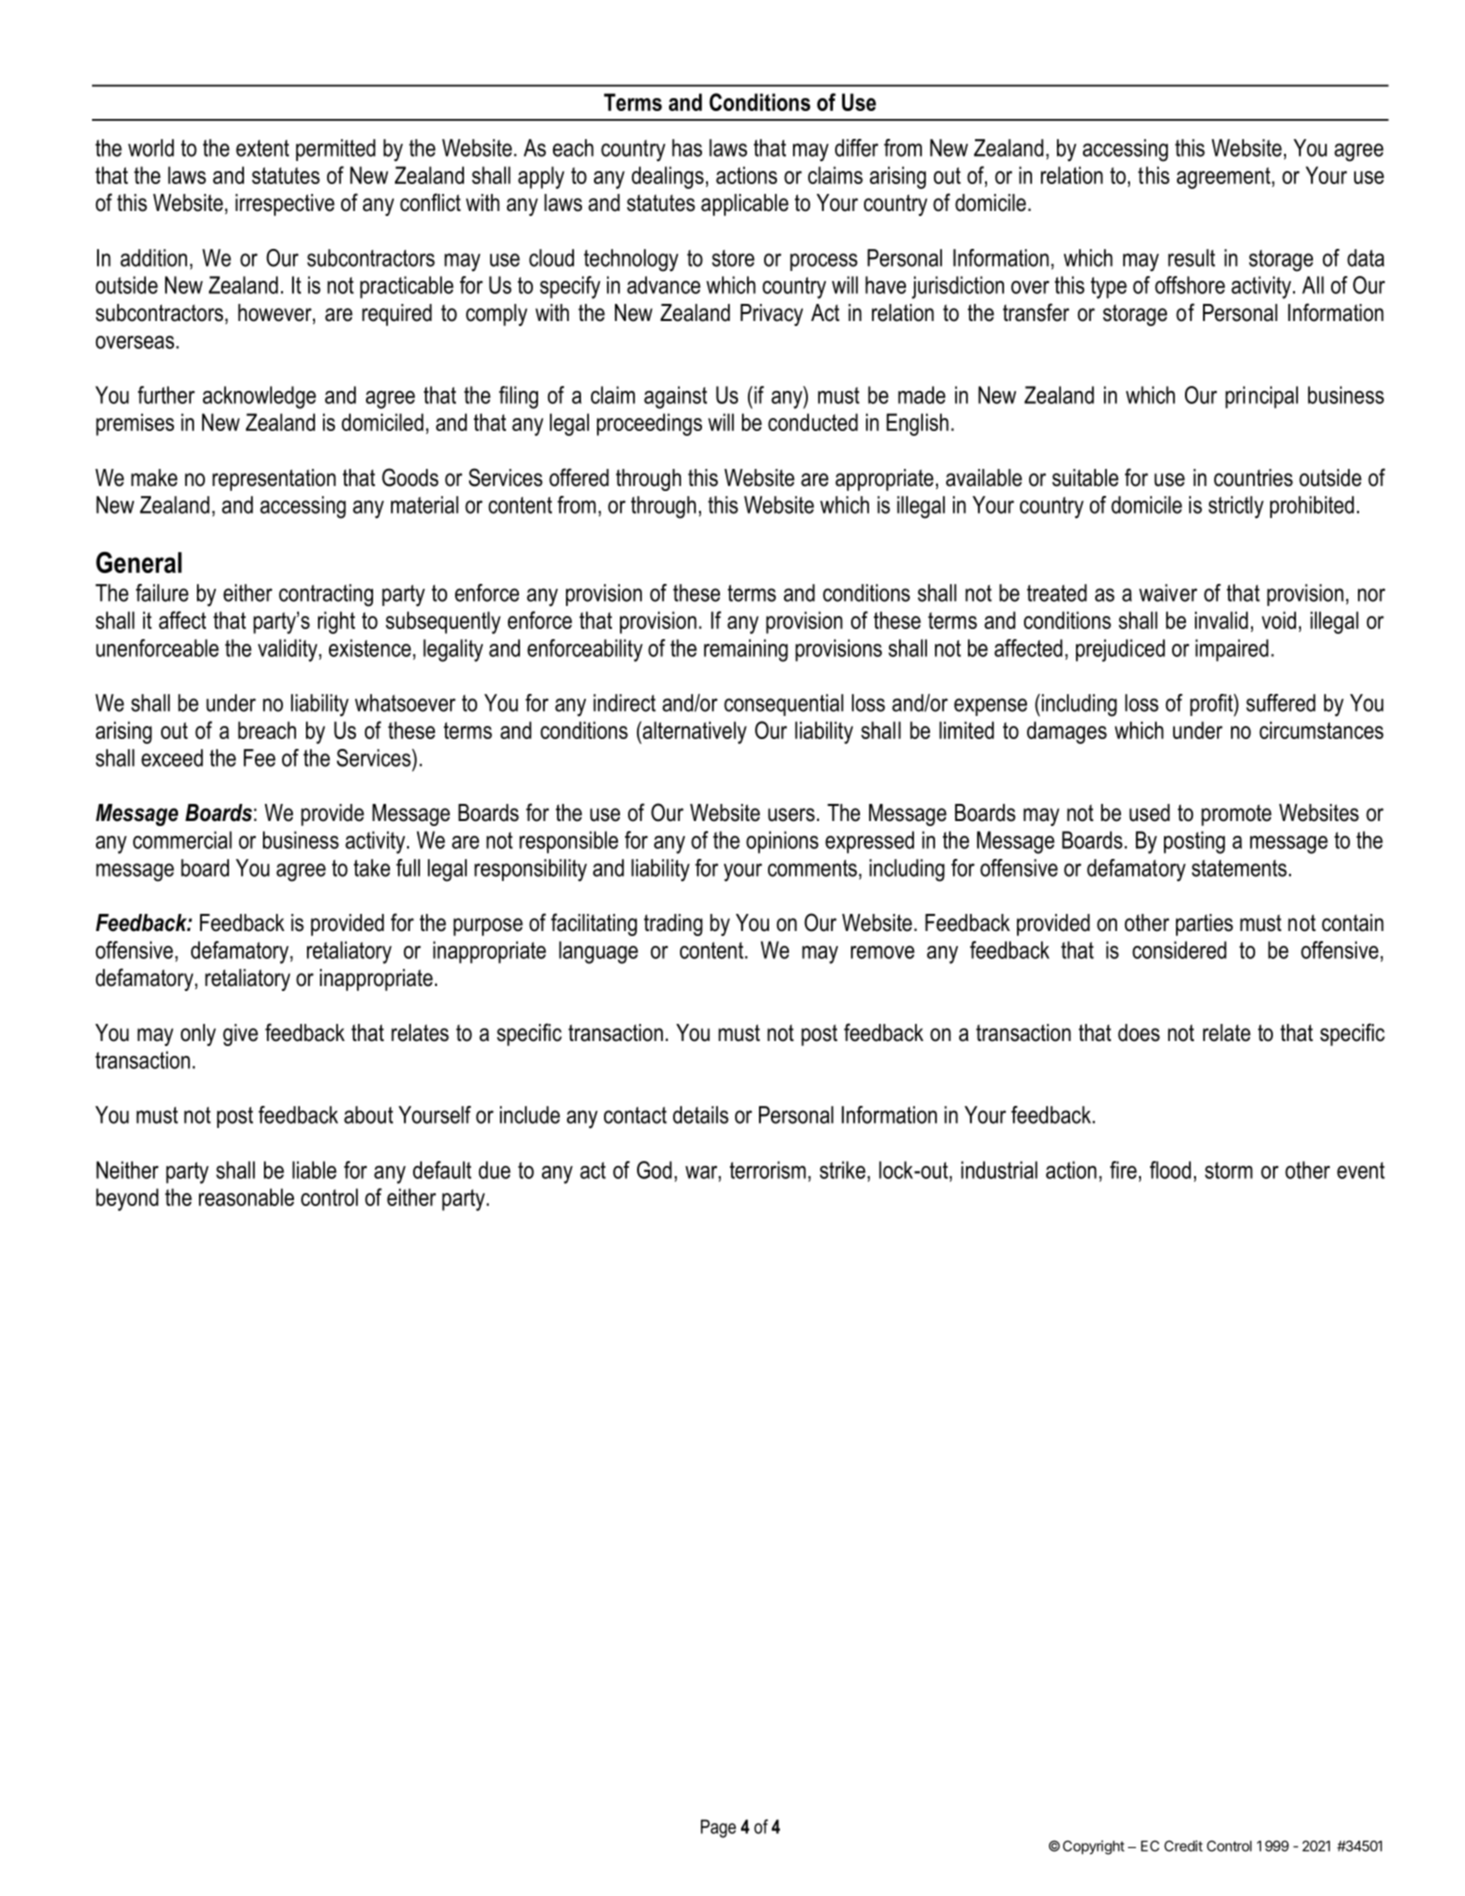 The height and width of the document is (1896, 1465). What do you see at coordinates (1183, 1846) in the document?
I see `Credit` at bounding box center [1183, 1846].
